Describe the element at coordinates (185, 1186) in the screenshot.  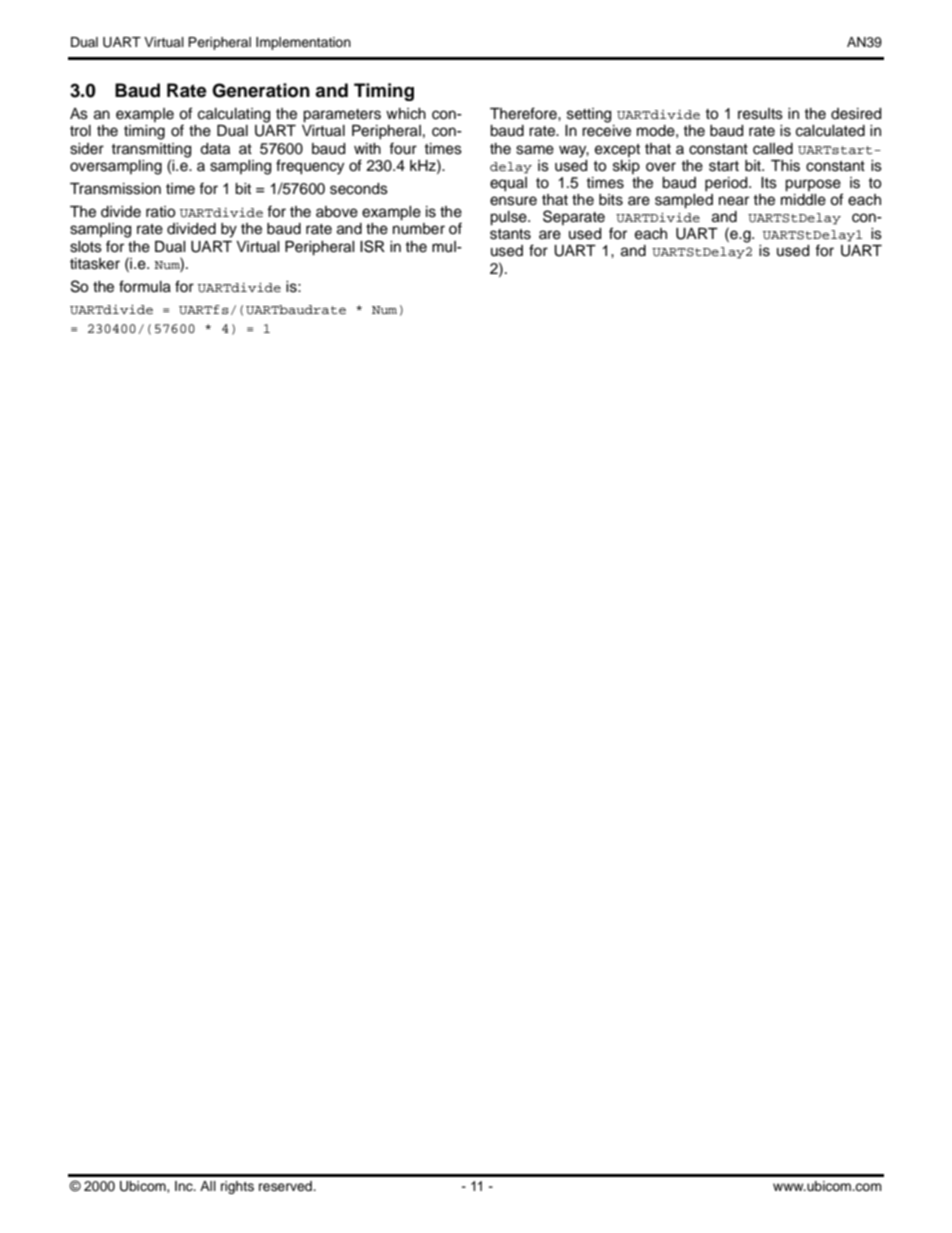
I see `Inc` at that location.
